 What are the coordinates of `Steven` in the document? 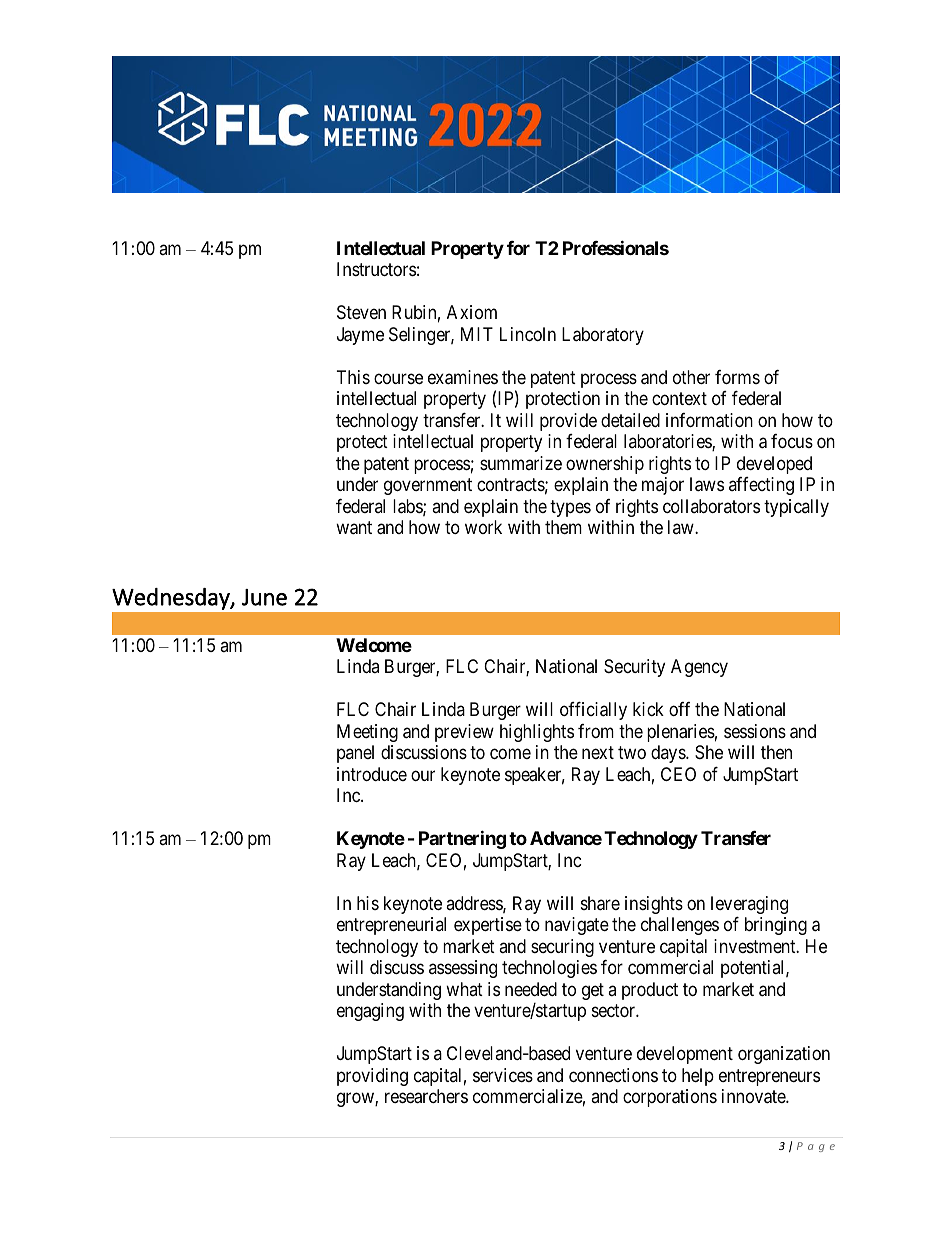 It's located at (361, 312).
